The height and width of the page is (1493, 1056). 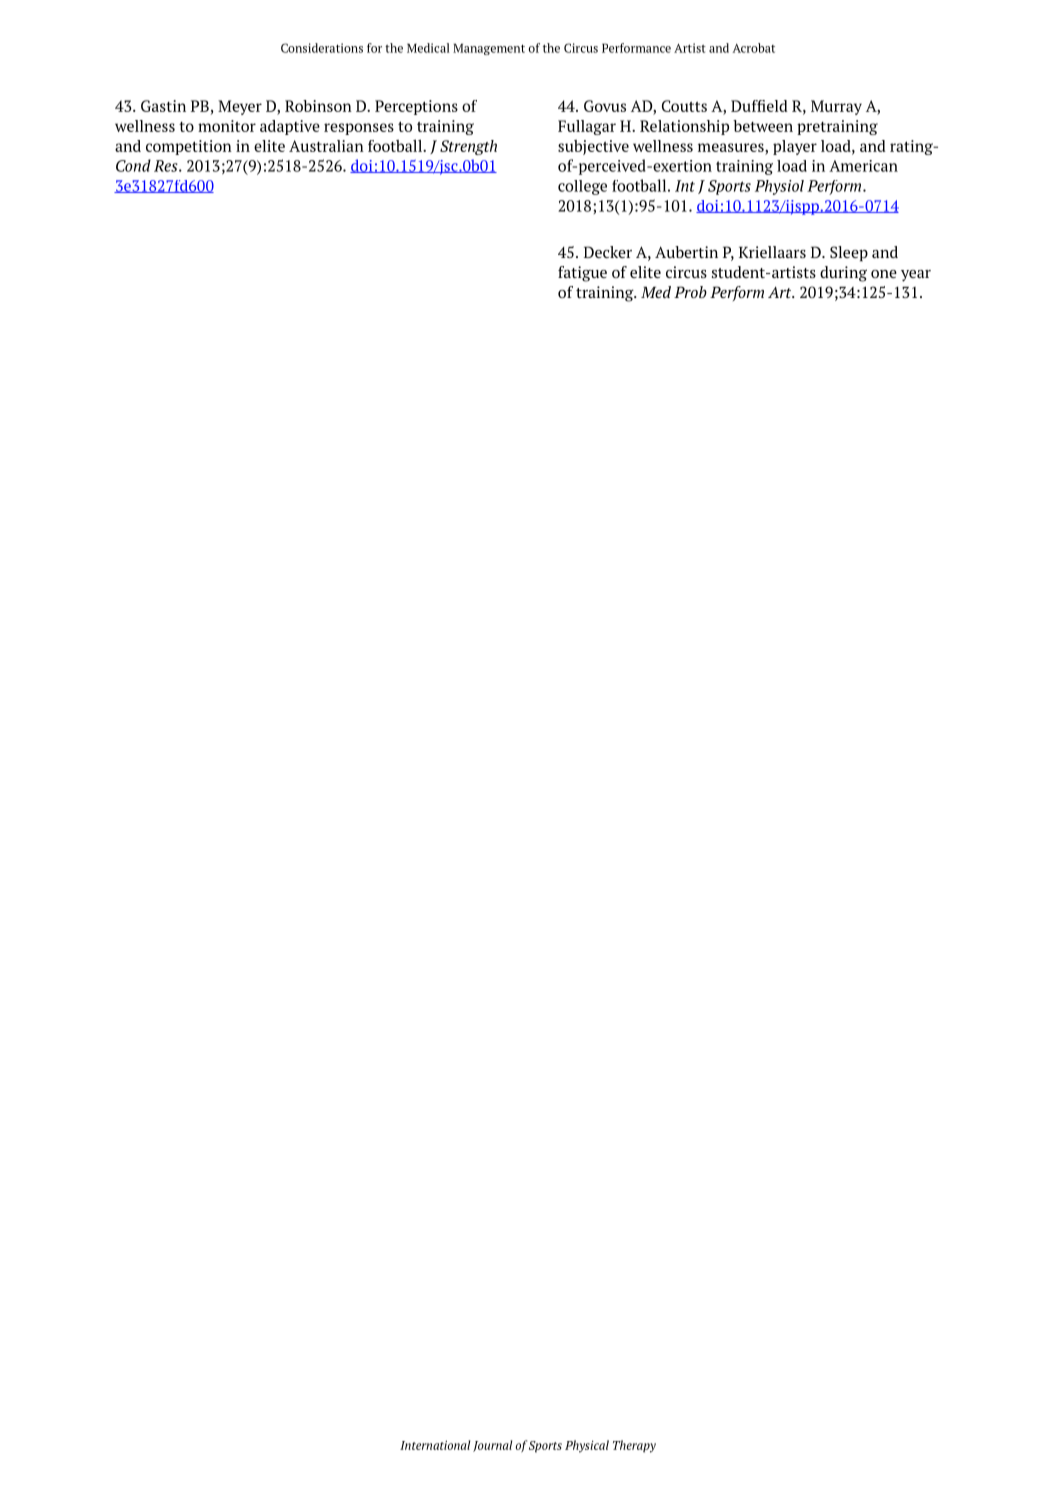 I want to click on Physical, so click(x=587, y=1446).
